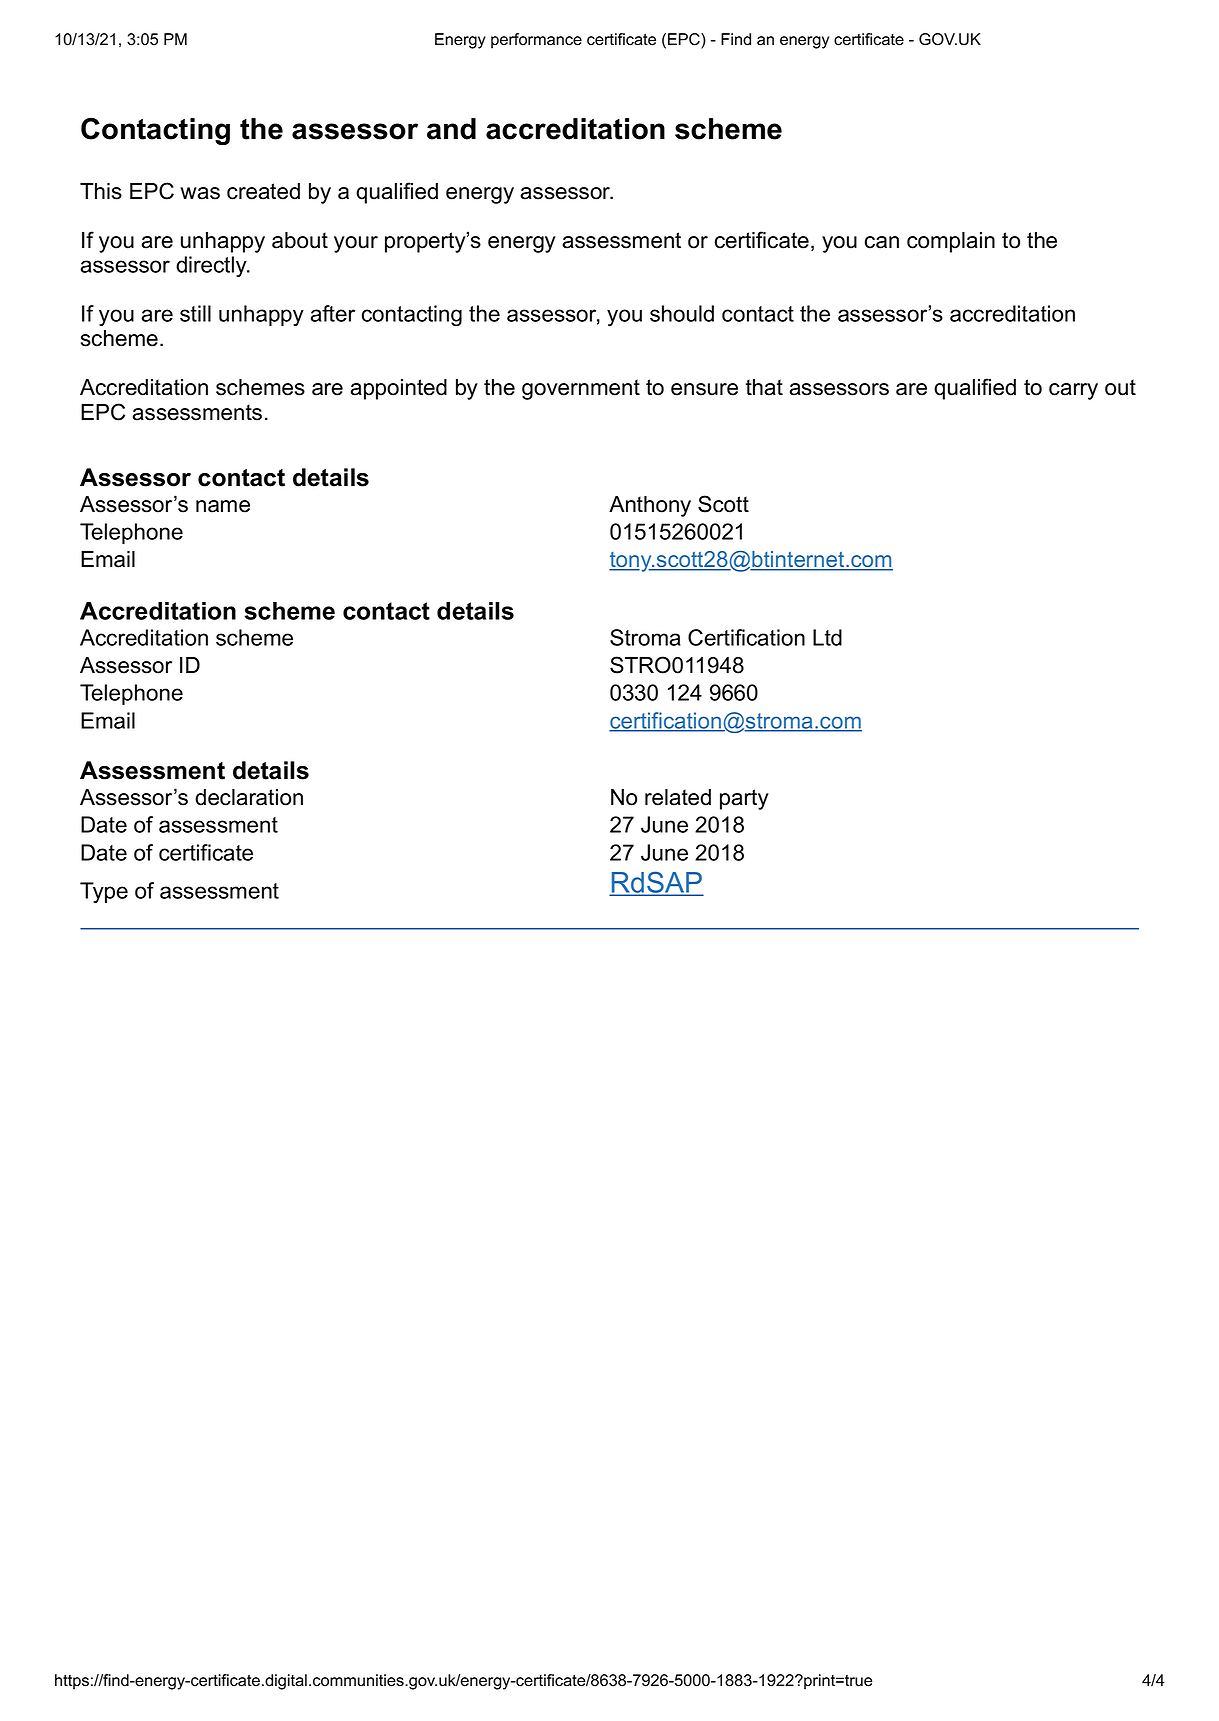 This screenshot has width=1219, height=1721. Describe the element at coordinates (195, 313) in the screenshot. I see `still` at that location.
